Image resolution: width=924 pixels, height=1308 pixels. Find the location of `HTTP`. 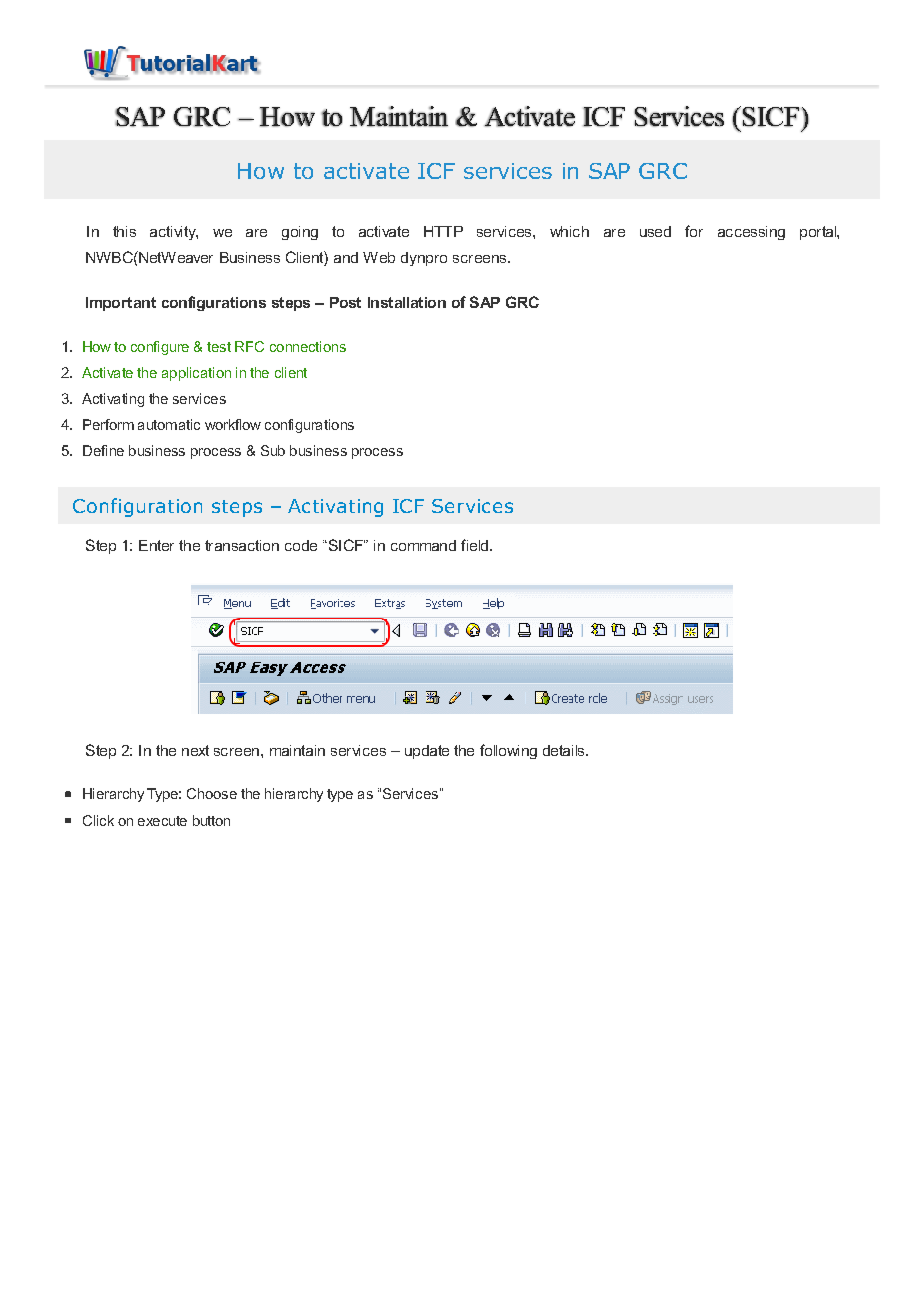

HTTP is located at coordinates (443, 231).
